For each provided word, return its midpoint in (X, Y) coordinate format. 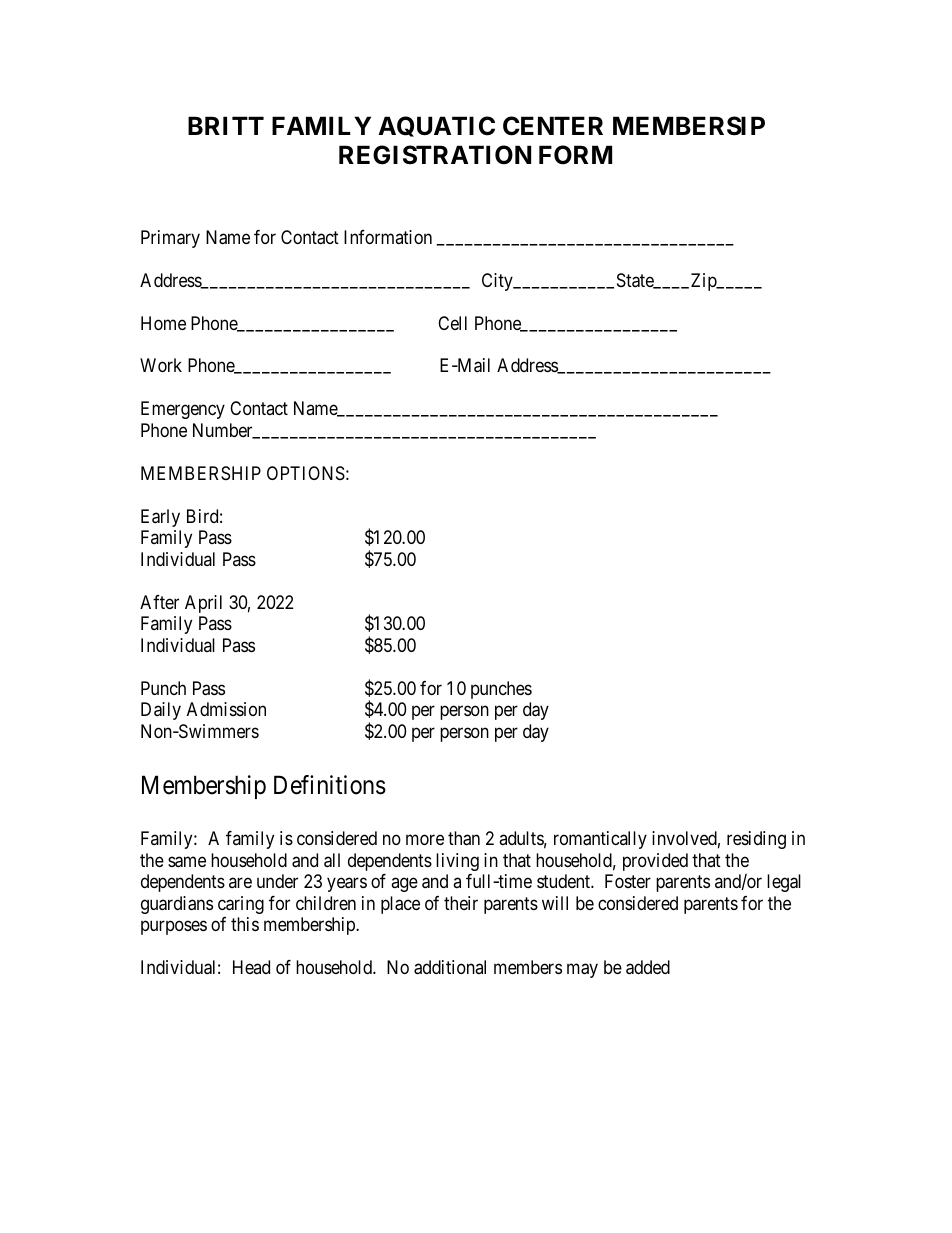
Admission (226, 709)
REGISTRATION (435, 155)
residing (756, 840)
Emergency (183, 410)
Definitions (330, 785)
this (245, 924)
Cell (452, 323)
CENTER (553, 126)
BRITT (226, 125)
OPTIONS (306, 473)
